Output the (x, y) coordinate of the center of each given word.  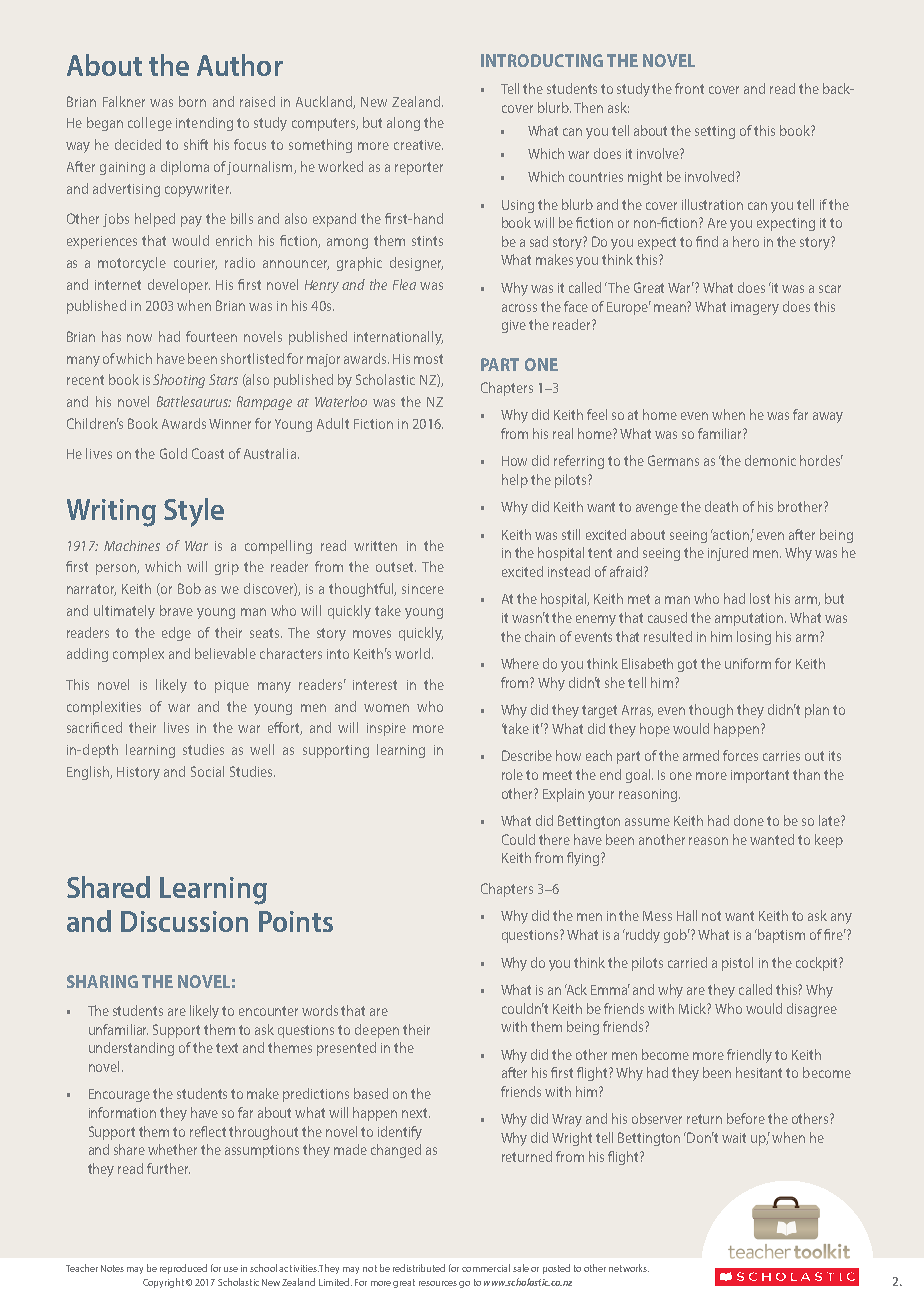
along (403, 124)
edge (176, 634)
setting (715, 132)
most (428, 359)
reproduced (183, 1269)
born (192, 101)
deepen (377, 1031)
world (412, 653)
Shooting (179, 381)
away (828, 417)
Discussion (184, 921)
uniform (748, 663)
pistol (737, 964)
